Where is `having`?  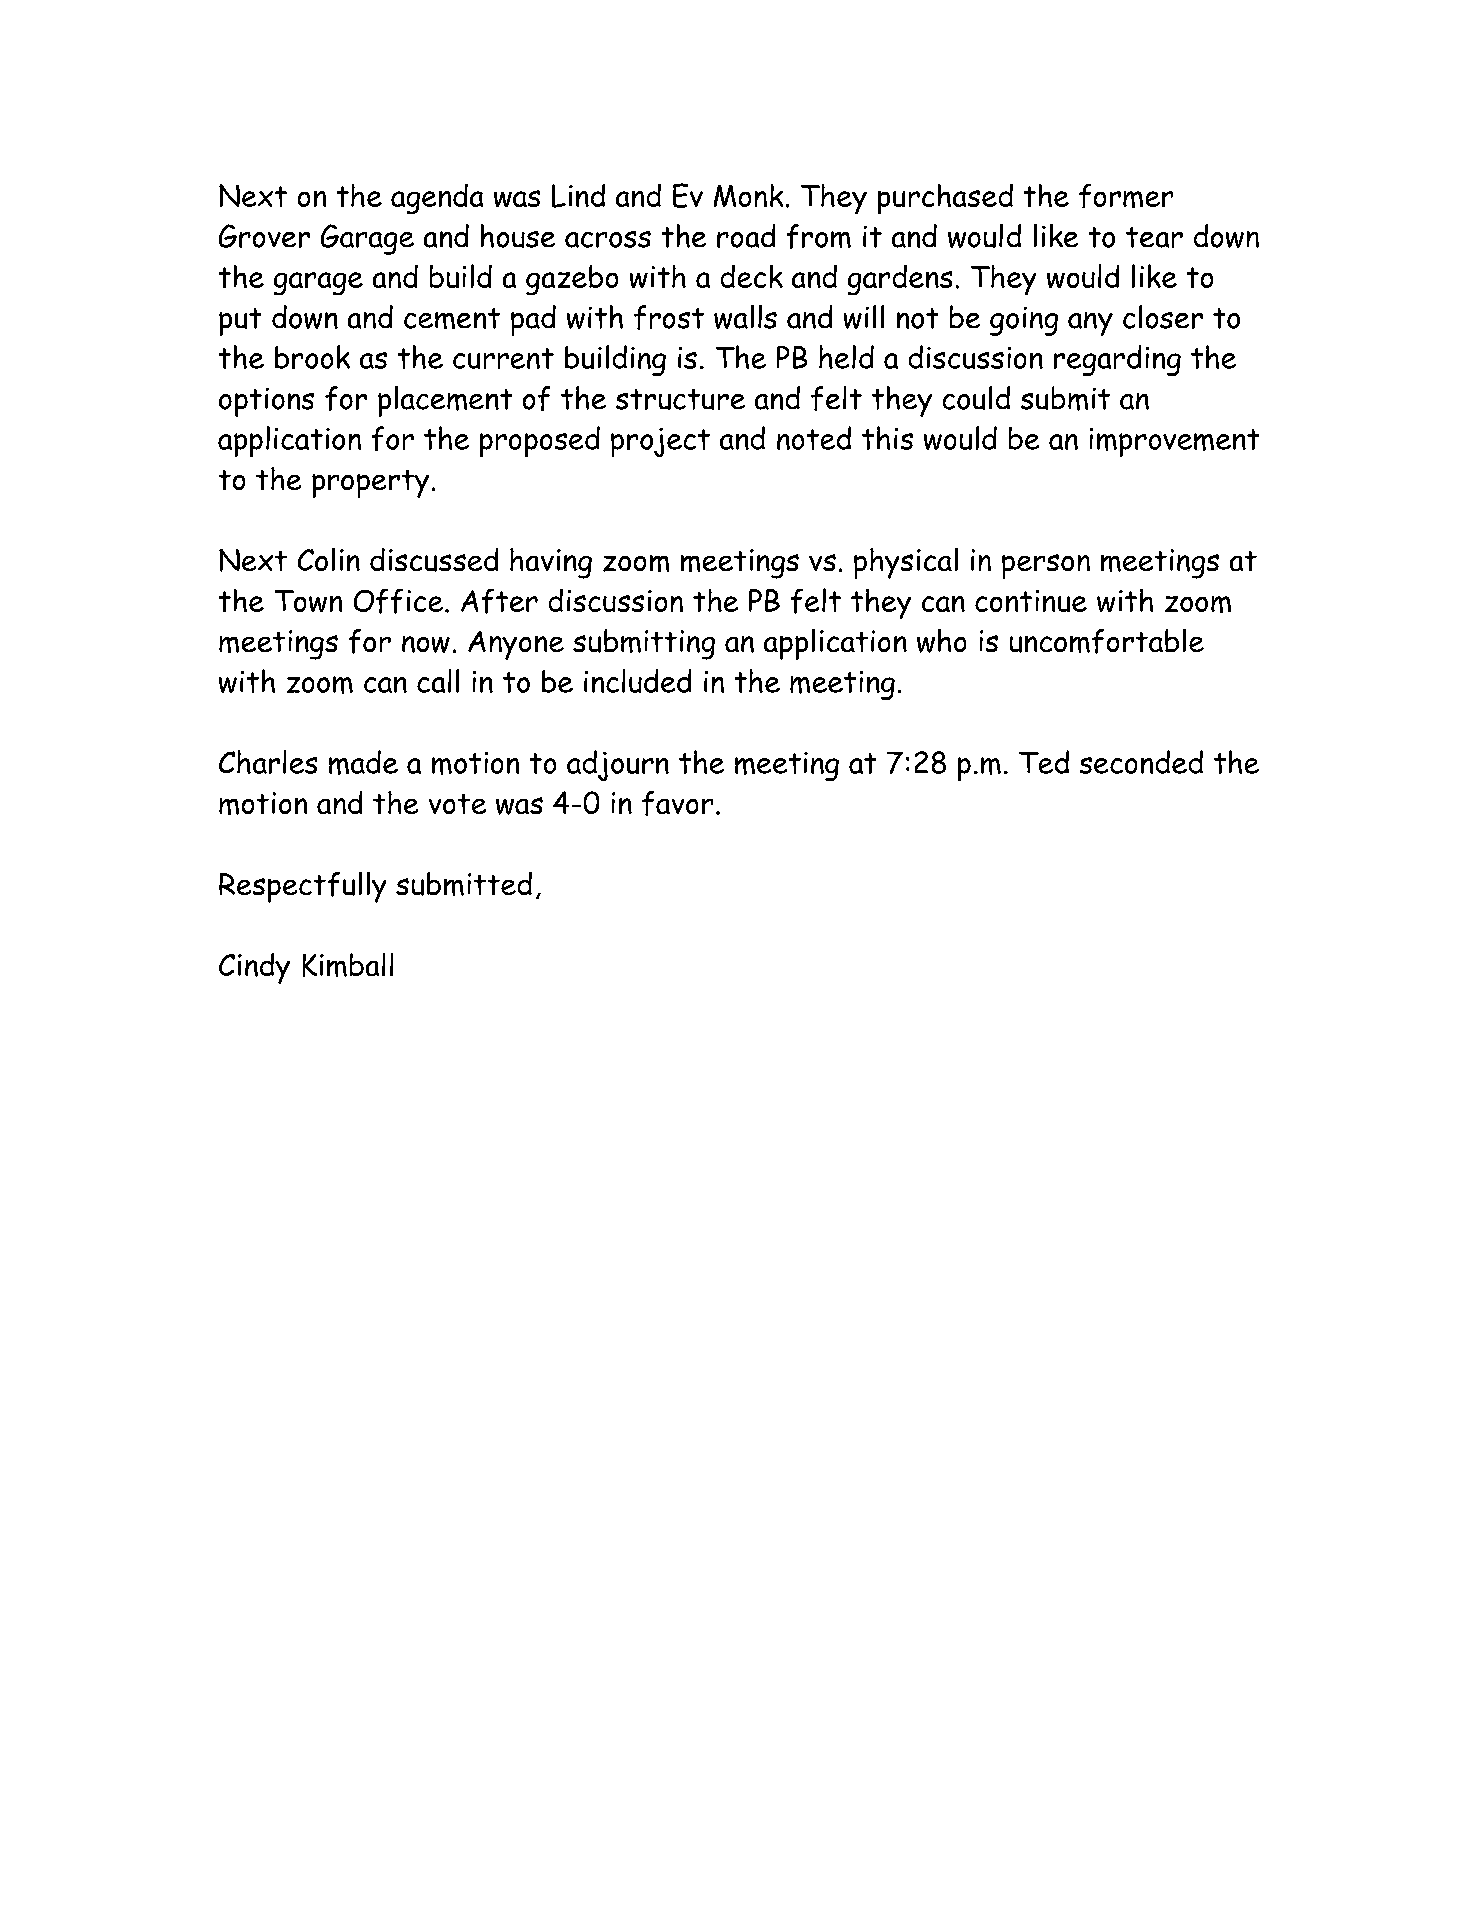 having is located at coordinates (551, 563).
